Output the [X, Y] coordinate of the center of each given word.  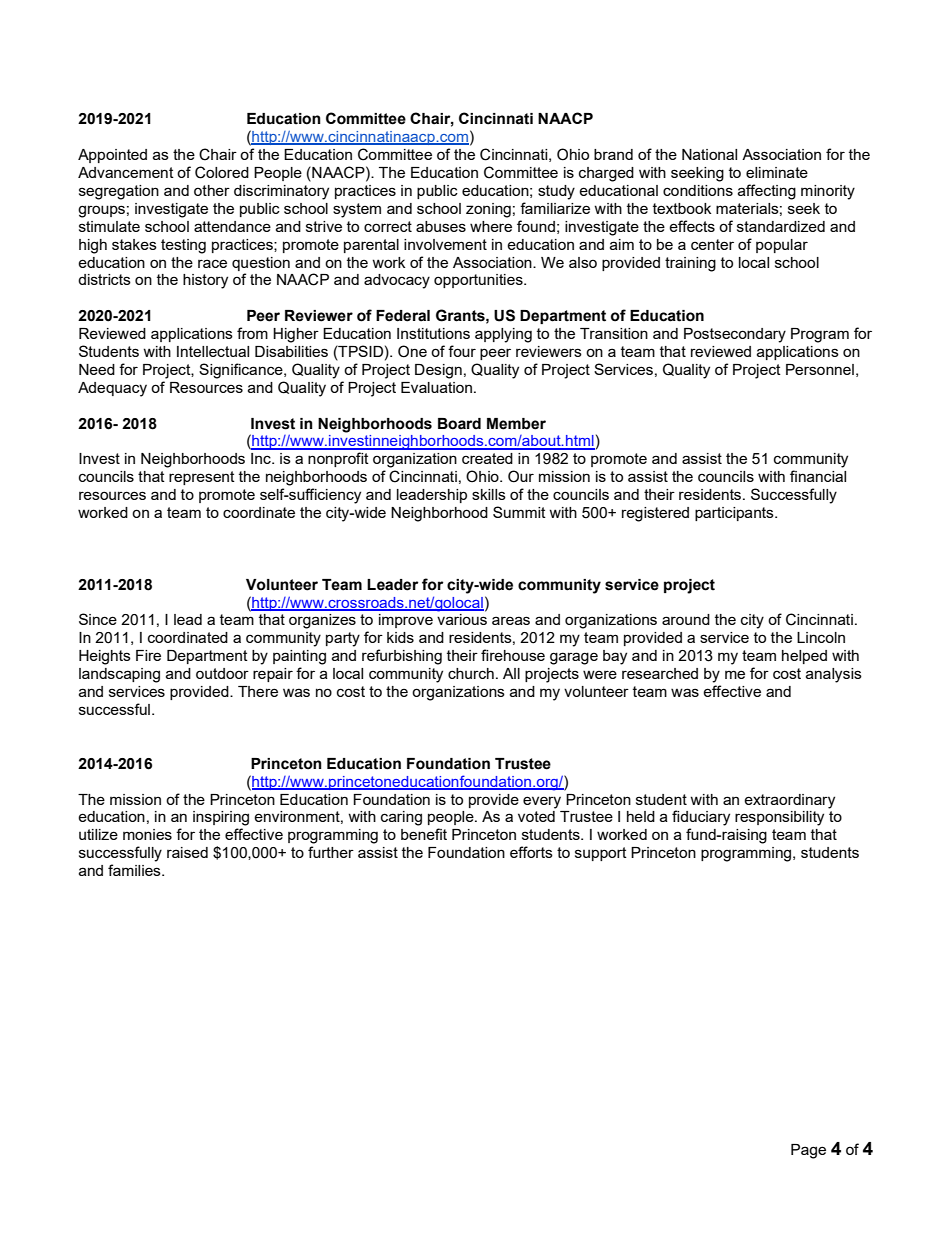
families [135, 870]
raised [187, 852]
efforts [531, 852]
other [212, 190]
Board [459, 424]
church [471, 673]
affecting [767, 192]
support [601, 854]
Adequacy [112, 389]
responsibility [779, 818]
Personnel [820, 369]
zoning [488, 210]
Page [808, 1151]
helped [804, 657]
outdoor [222, 673]
